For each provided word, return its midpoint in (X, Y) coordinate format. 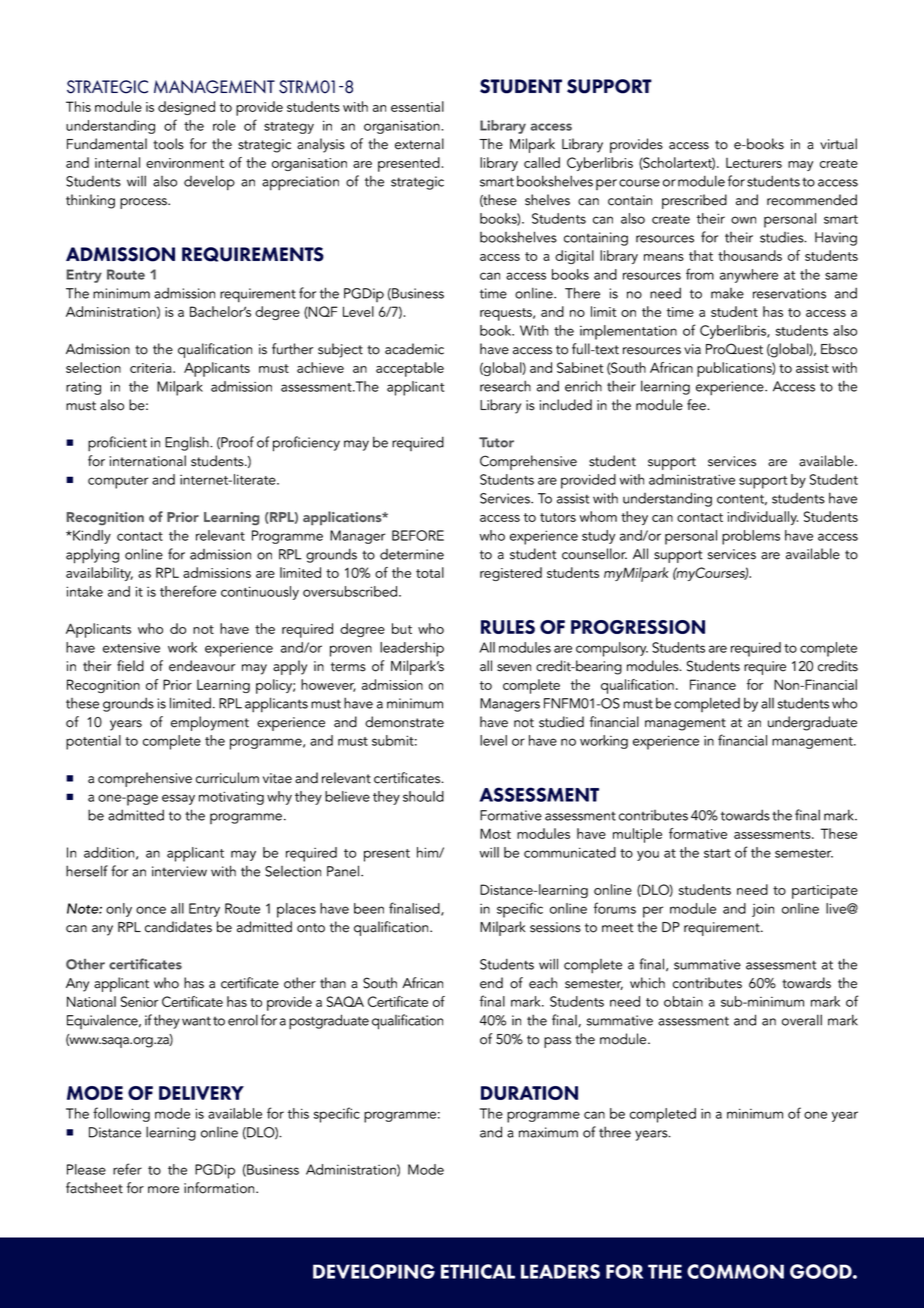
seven (514, 668)
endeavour (202, 666)
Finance (713, 684)
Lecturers (754, 163)
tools (168, 144)
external (419, 144)
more (163, 1190)
